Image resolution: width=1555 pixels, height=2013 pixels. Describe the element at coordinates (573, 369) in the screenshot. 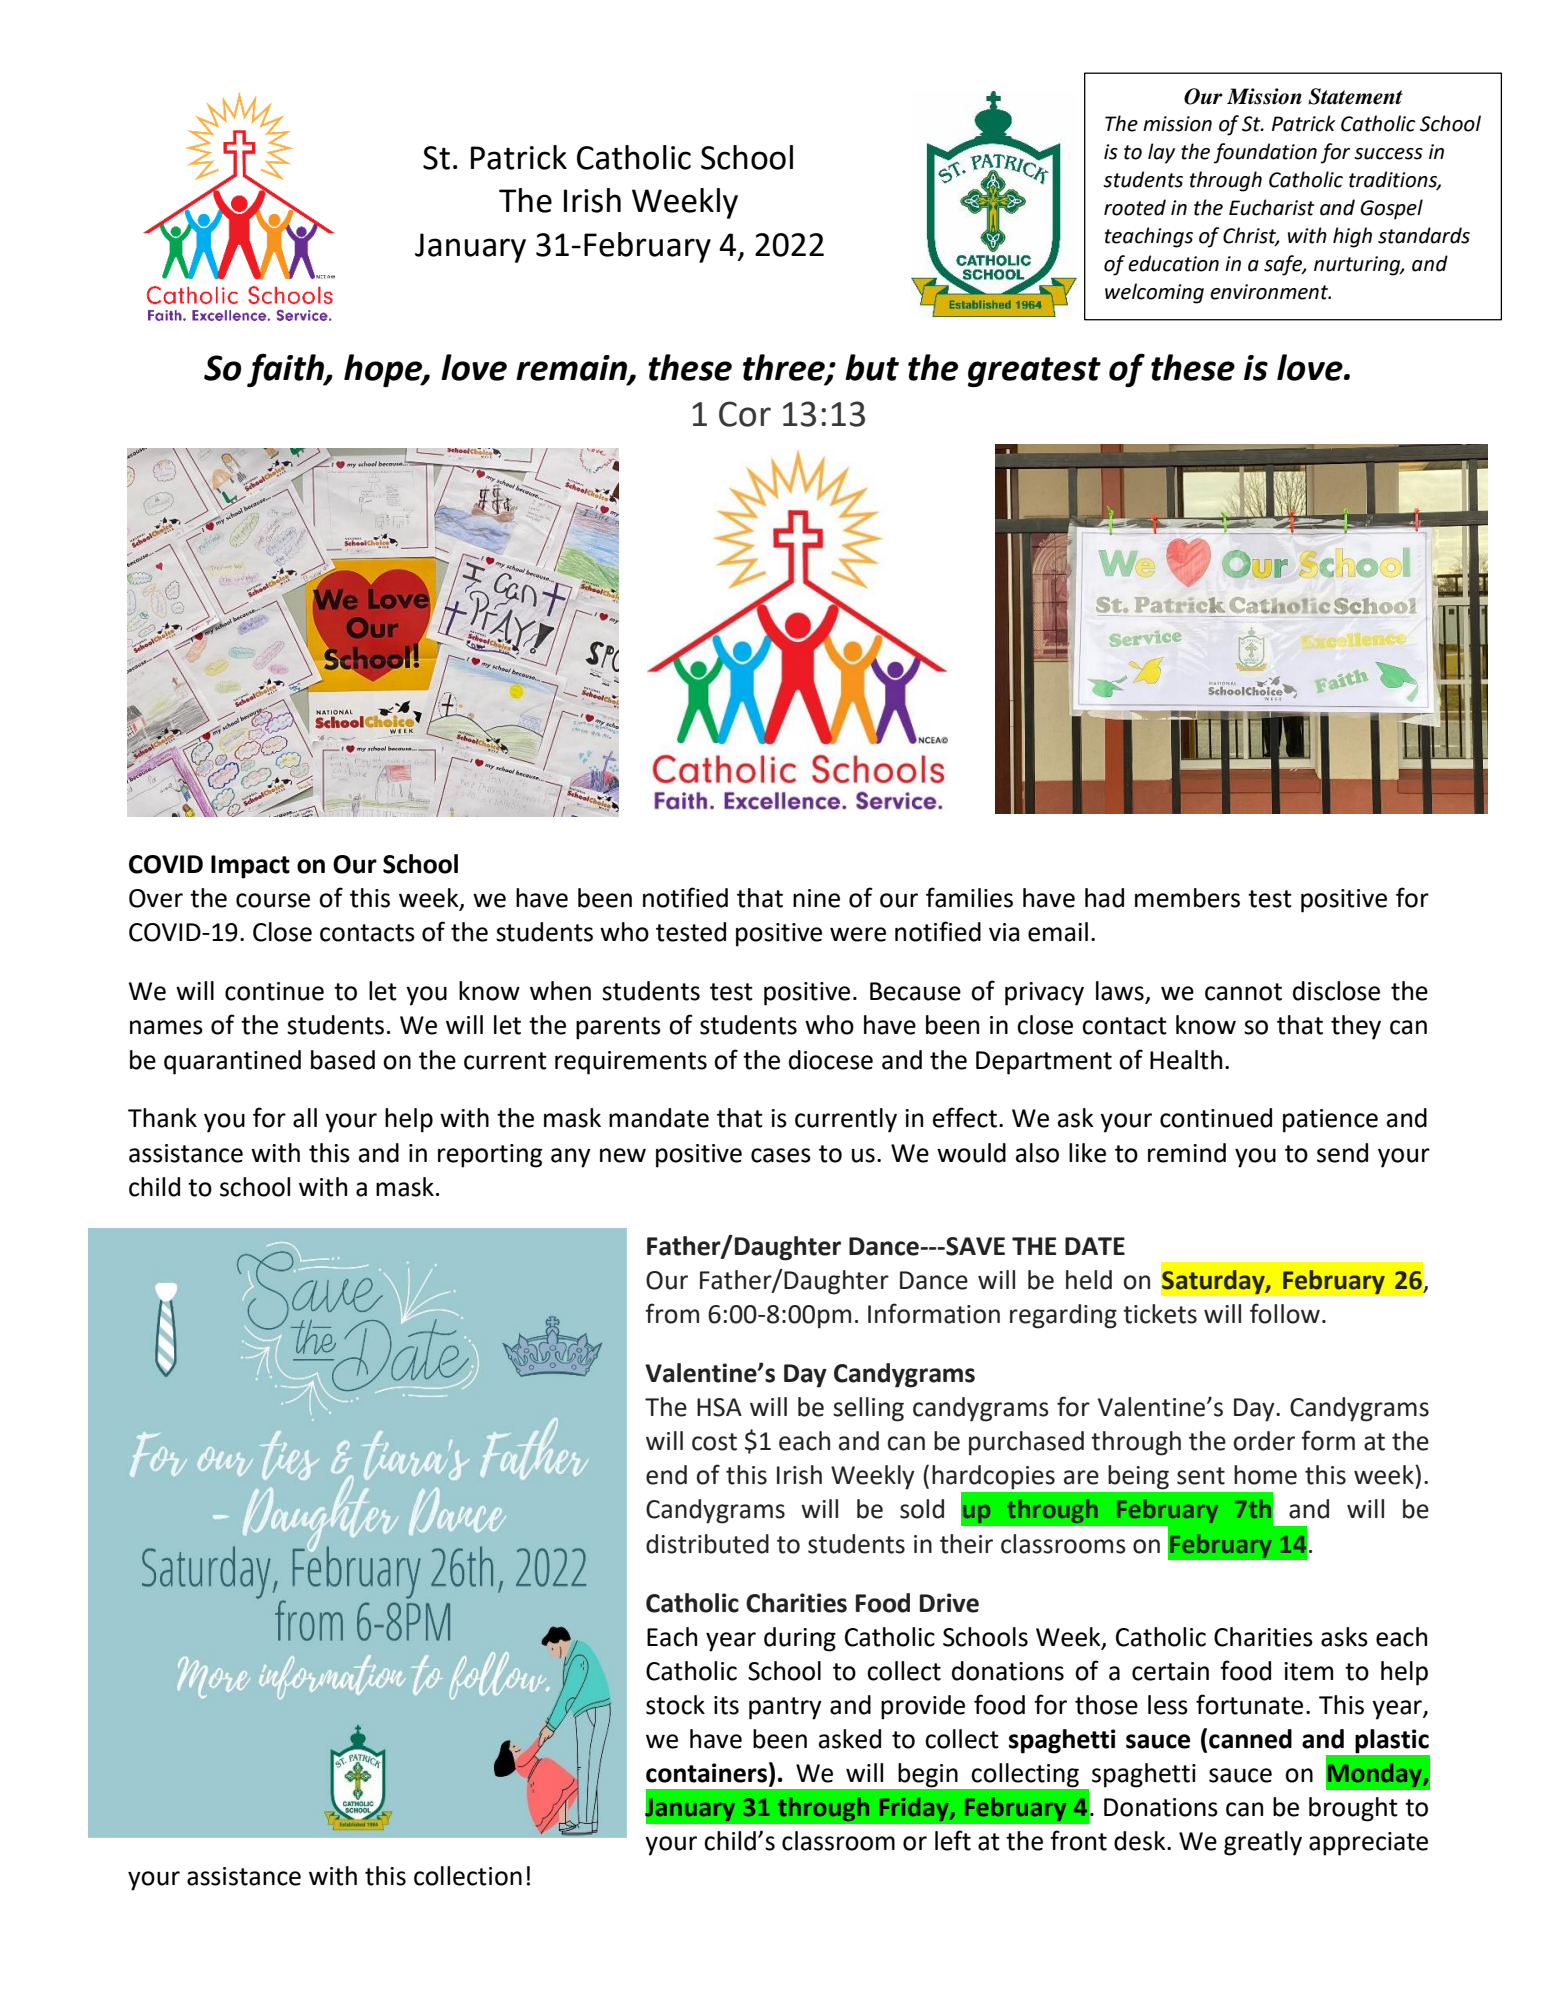

I see `remain` at that location.
